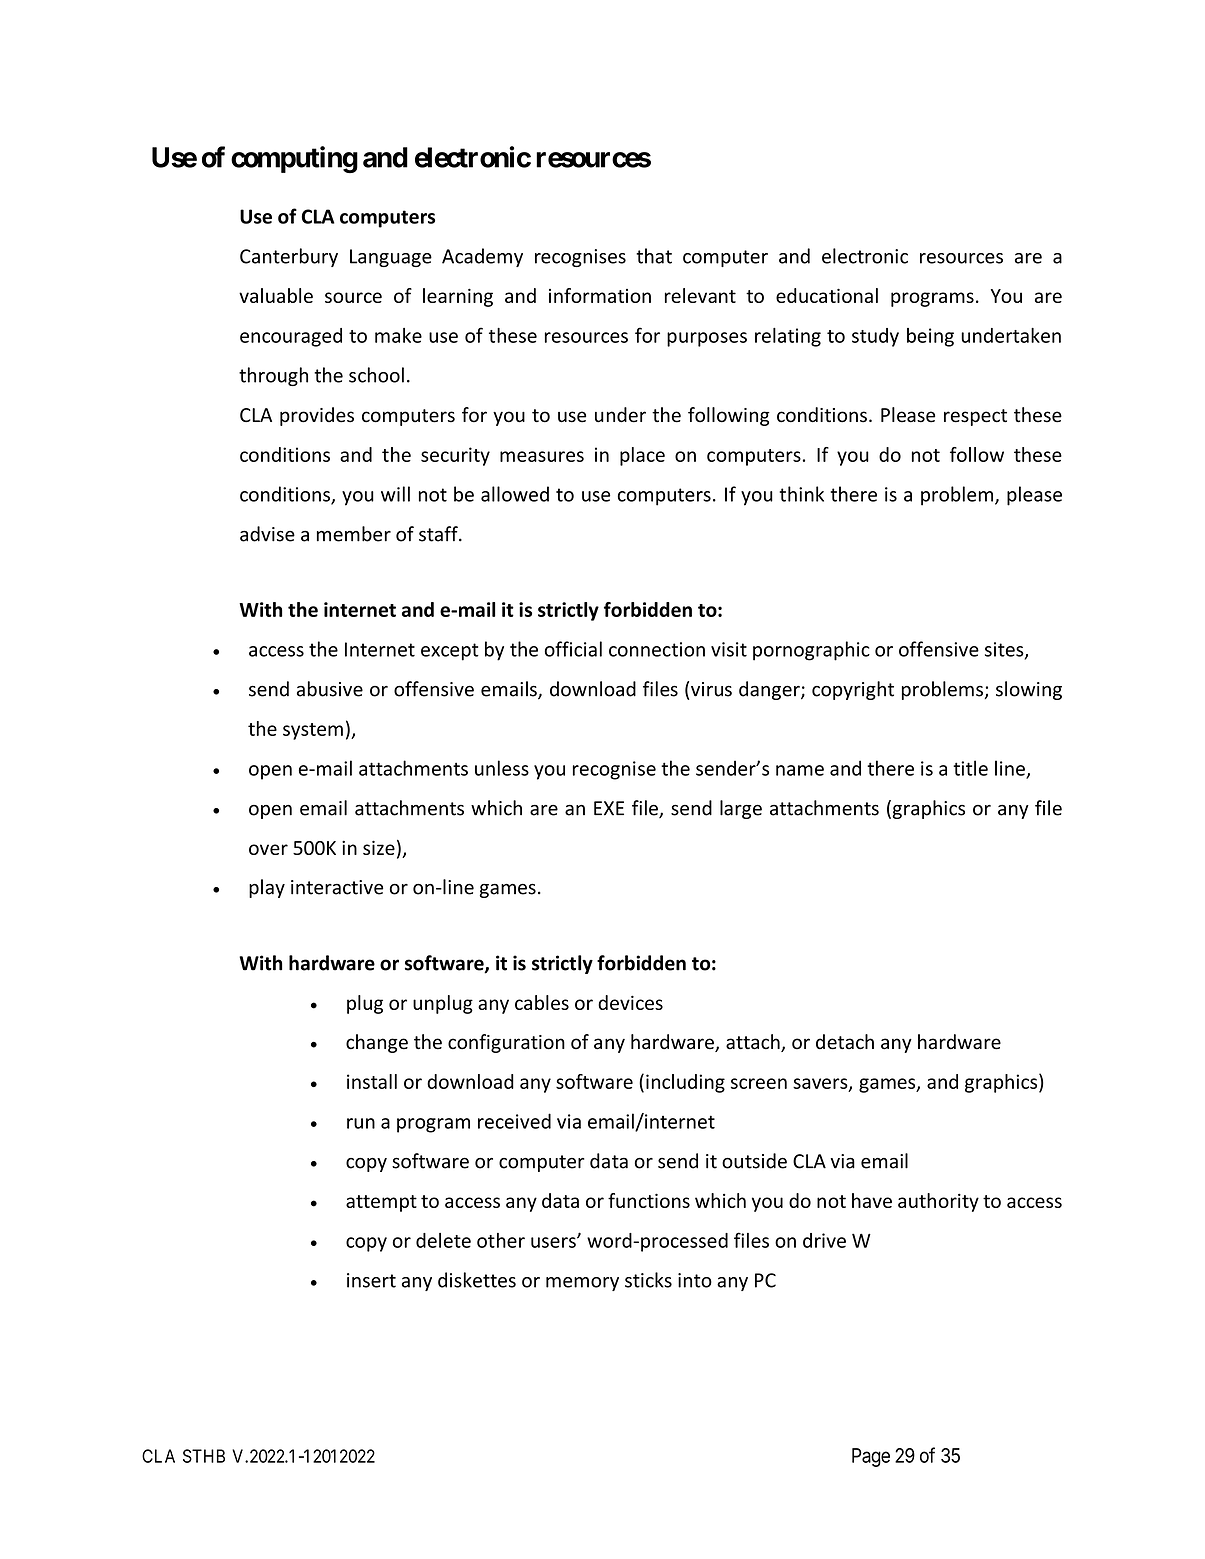 The image size is (1205, 1559). Describe the element at coordinates (379, 847) in the screenshot. I see `size` at that location.
